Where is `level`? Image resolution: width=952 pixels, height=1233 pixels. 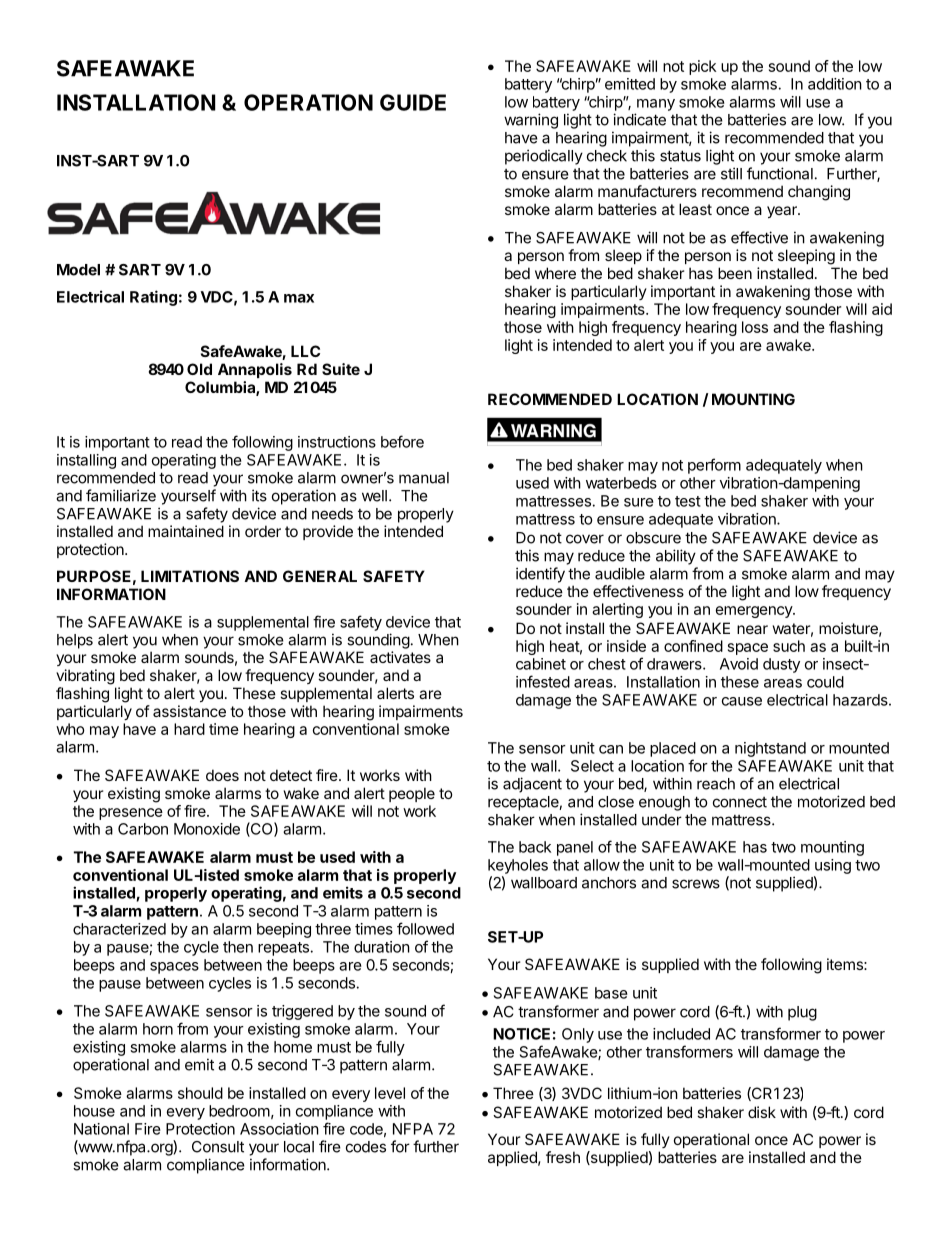
level is located at coordinates (390, 1093).
